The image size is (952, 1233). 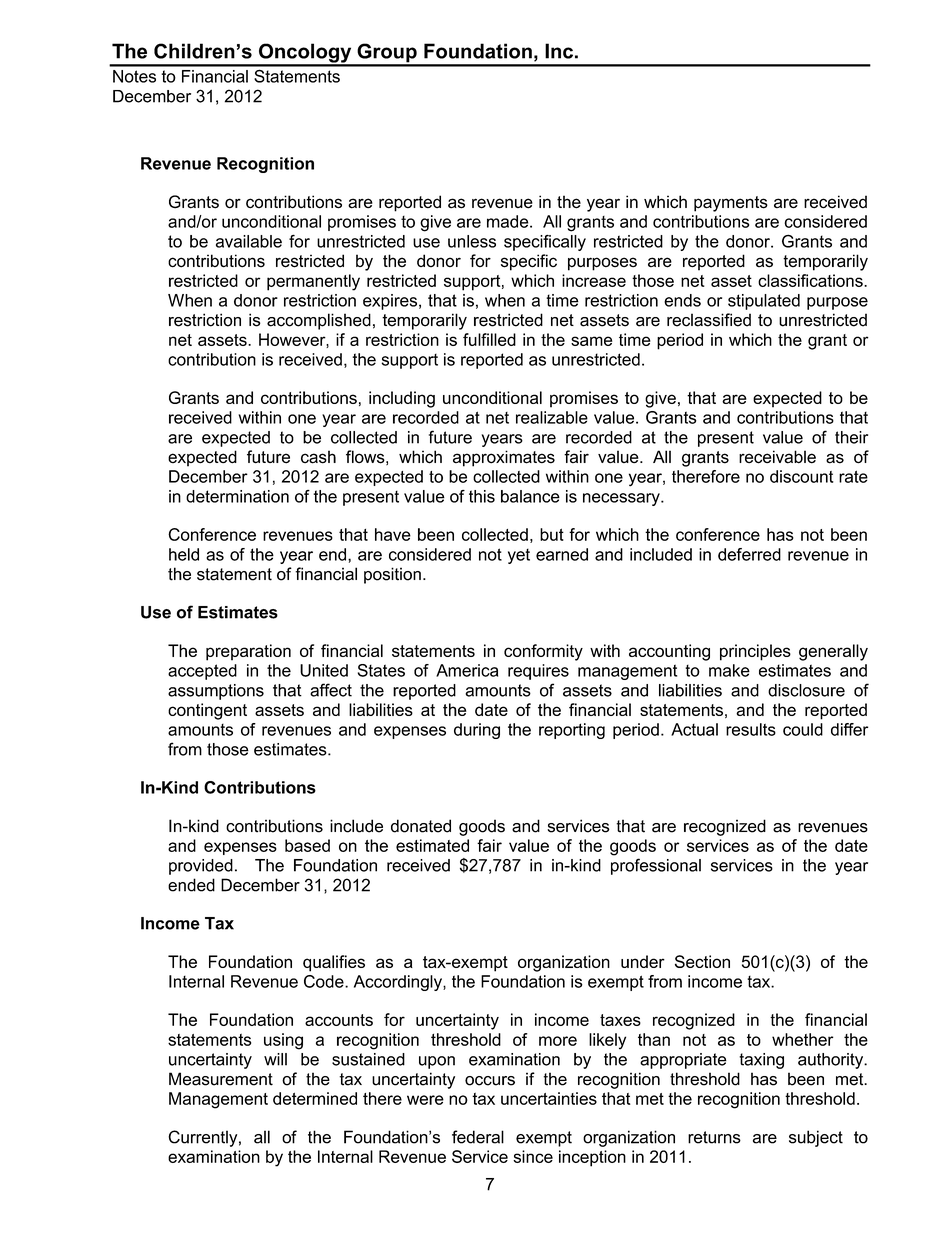 I want to click on determination, so click(x=237, y=496).
